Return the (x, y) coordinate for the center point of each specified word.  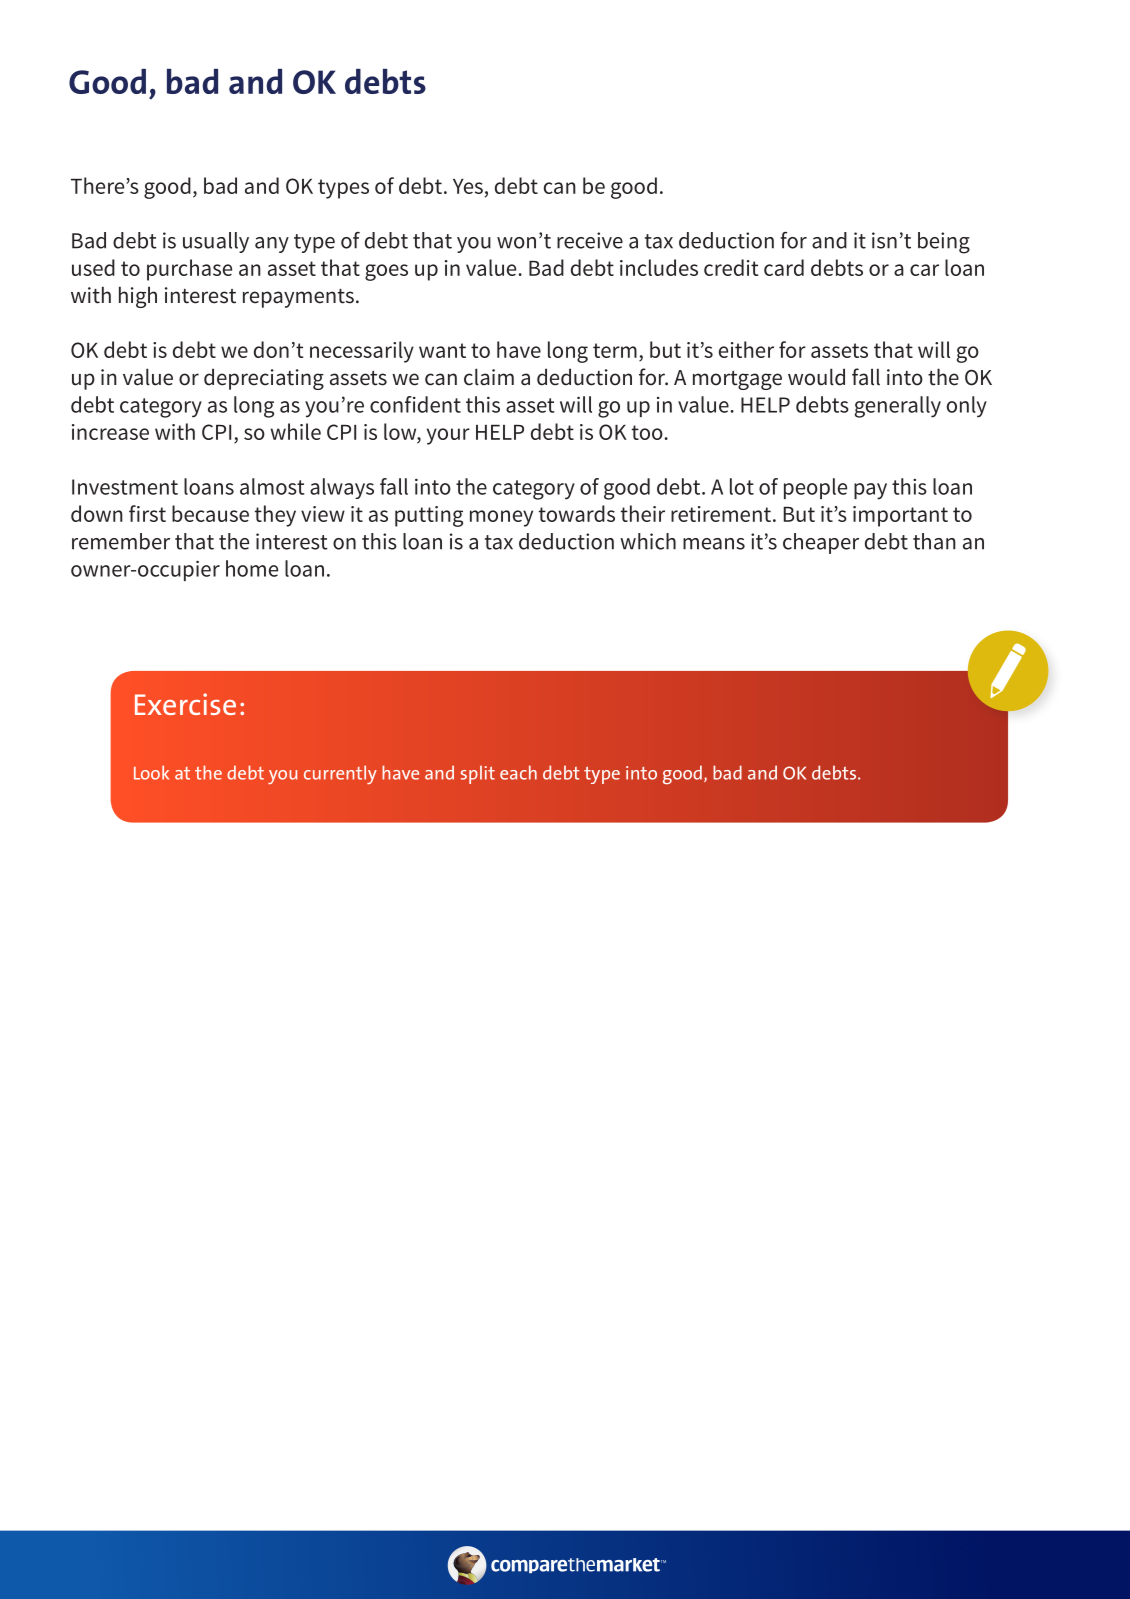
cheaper (821, 543)
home (252, 568)
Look (151, 772)
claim (489, 377)
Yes (468, 186)
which (648, 541)
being (944, 243)
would (816, 377)
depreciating (264, 379)
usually (216, 242)
